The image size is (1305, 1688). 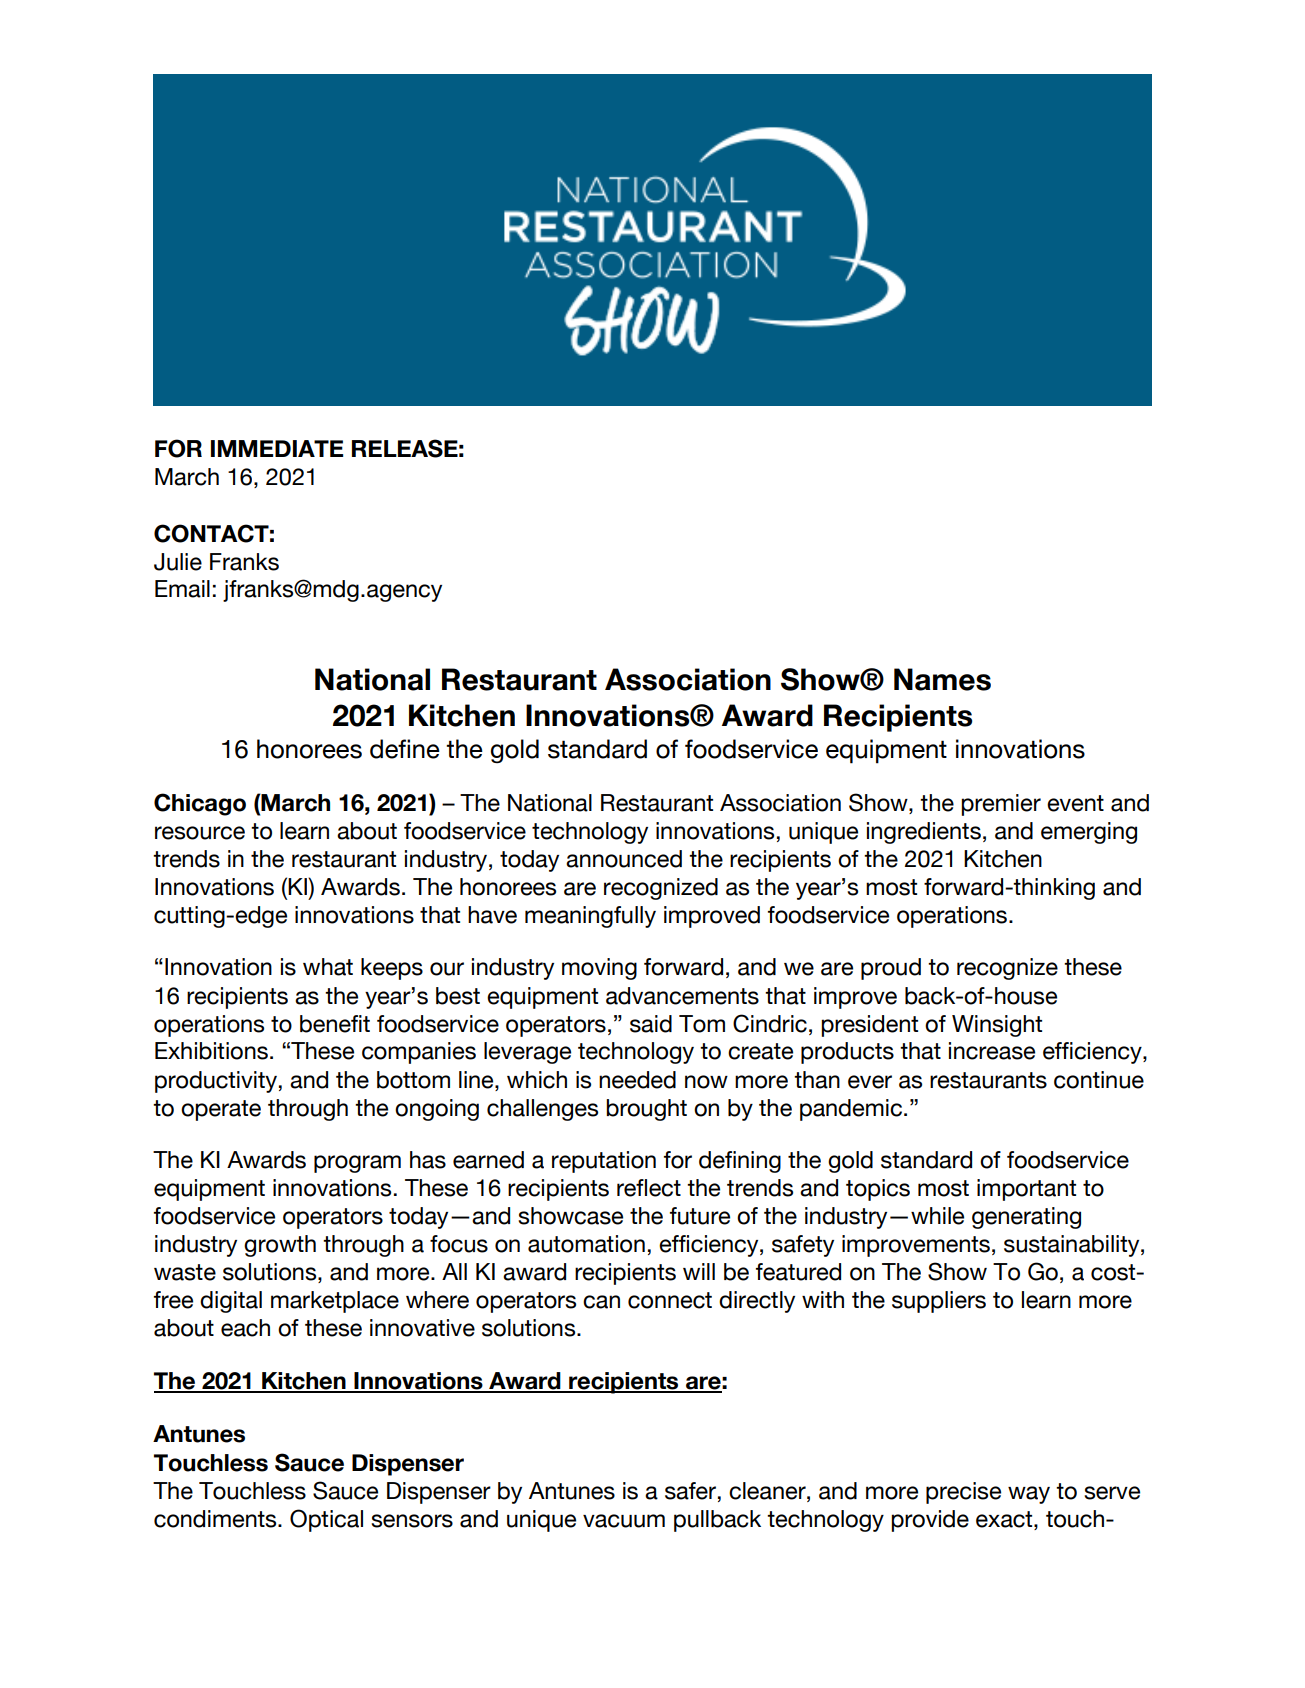 I want to click on IMMEDIATE, so click(x=277, y=448).
